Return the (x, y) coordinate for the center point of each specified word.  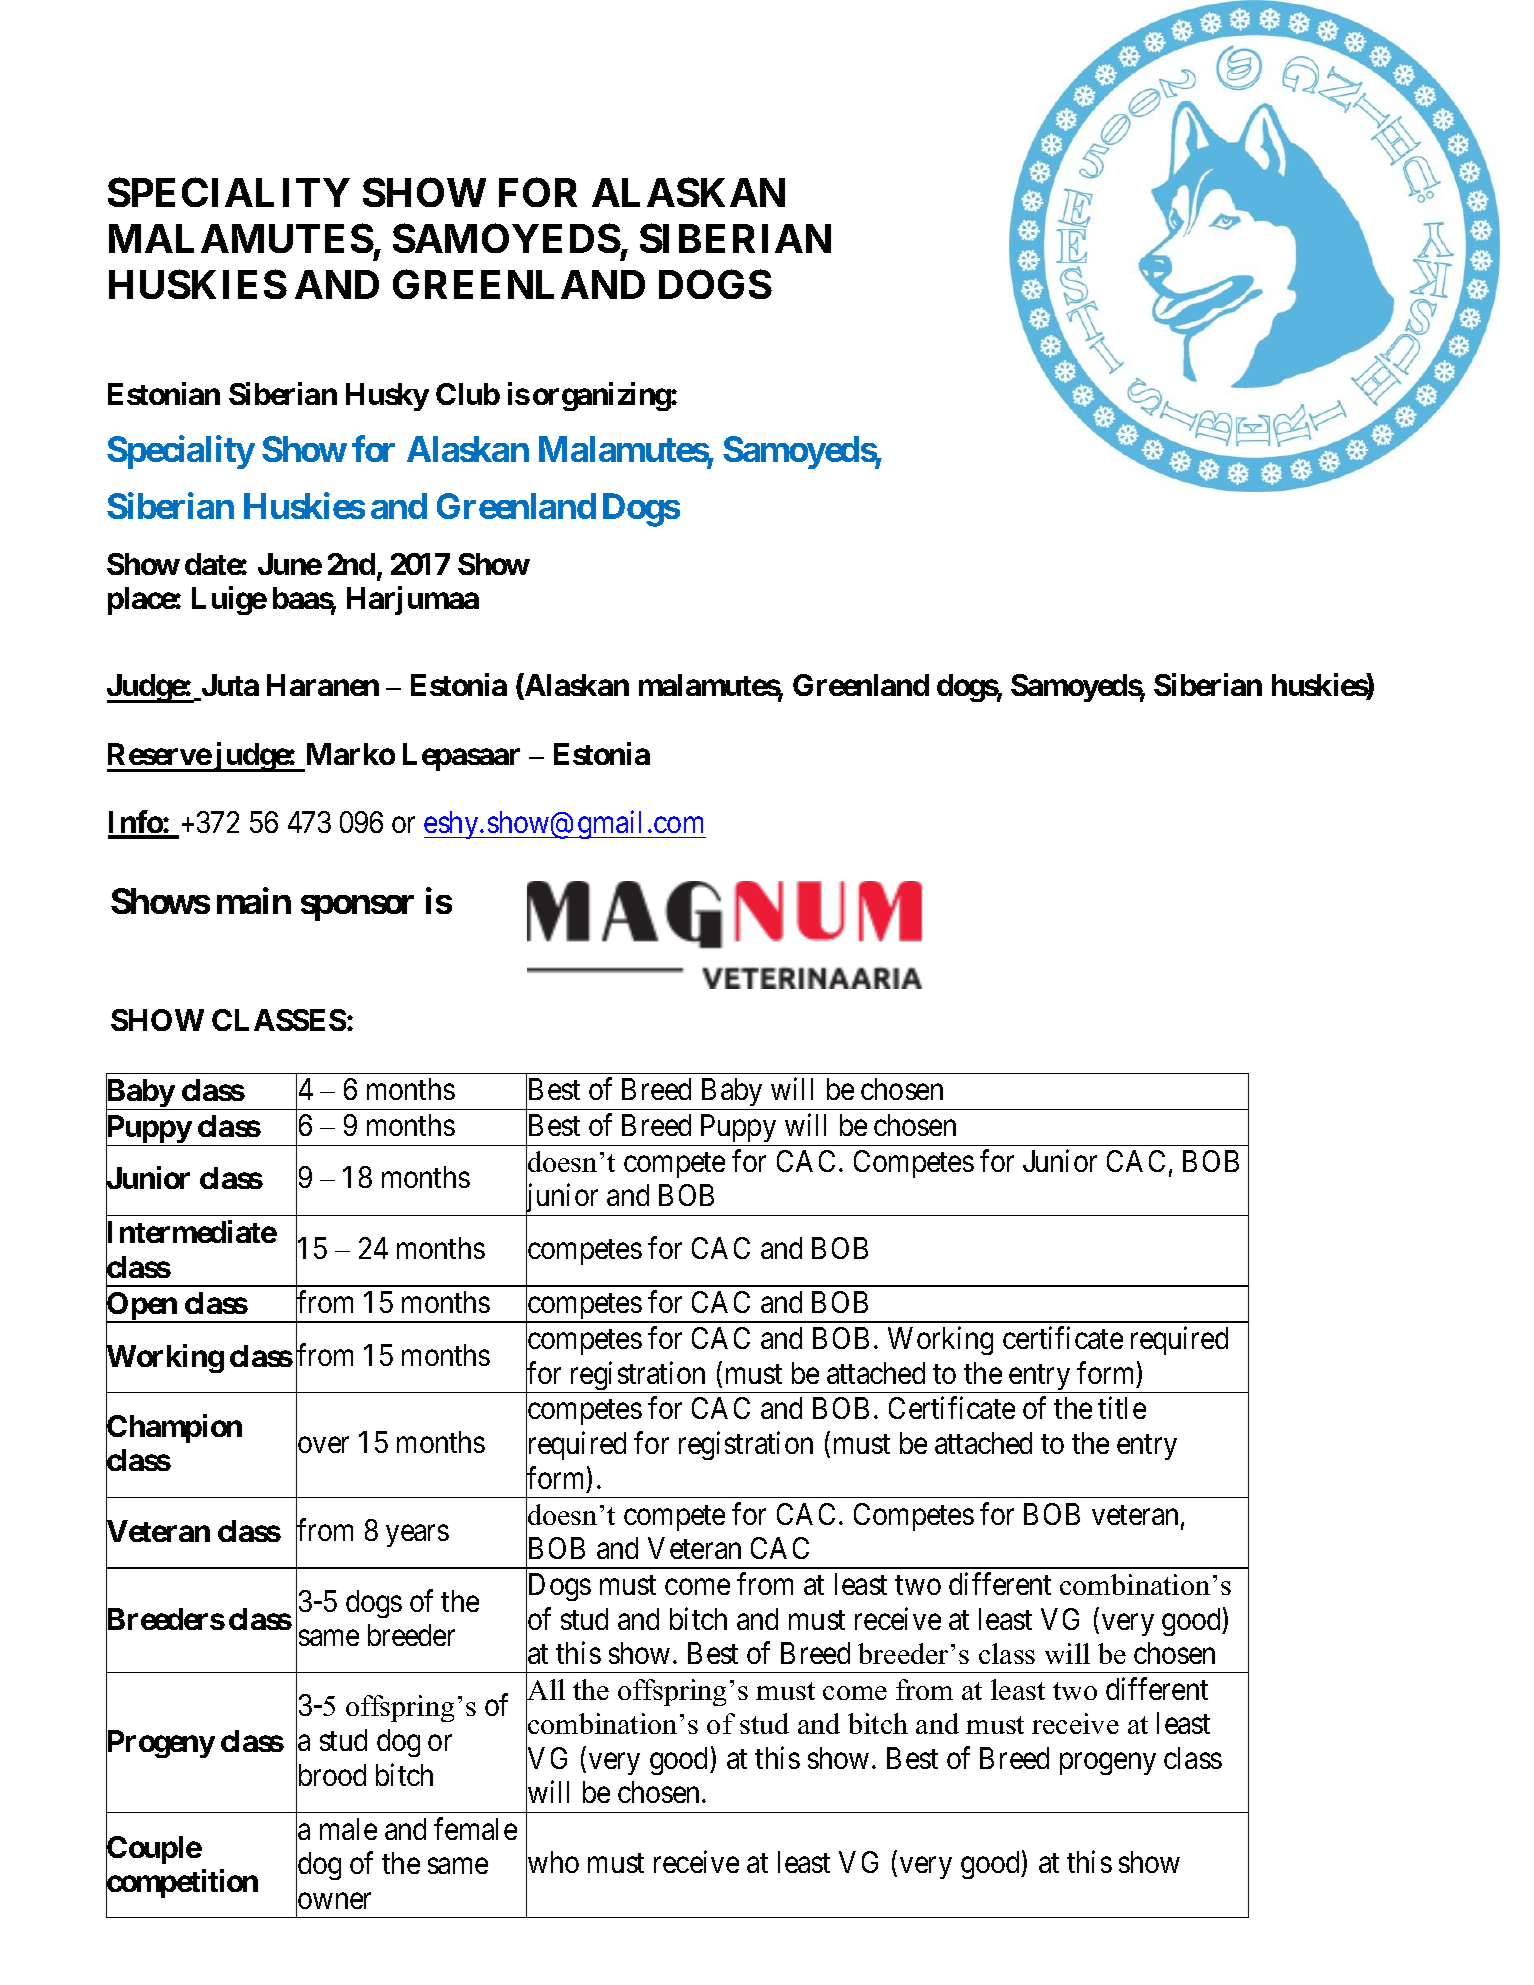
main (254, 901)
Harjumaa (413, 600)
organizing (602, 397)
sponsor (357, 908)
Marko (351, 754)
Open (142, 1307)
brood (331, 1776)
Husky (387, 397)
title (1122, 1408)
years (417, 1536)
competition (182, 1885)
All (545, 1689)
